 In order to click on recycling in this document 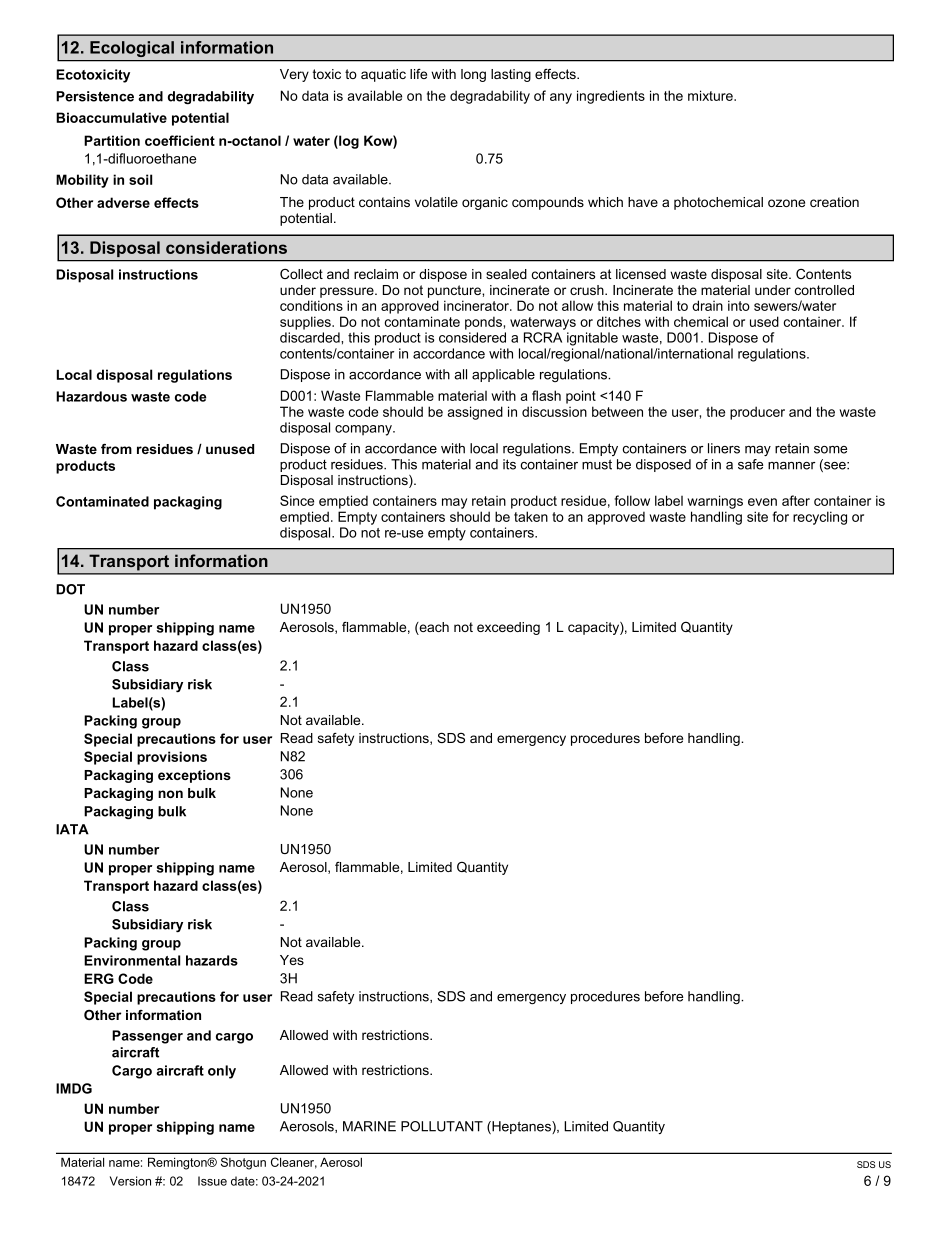, I will do `click(820, 518)`.
